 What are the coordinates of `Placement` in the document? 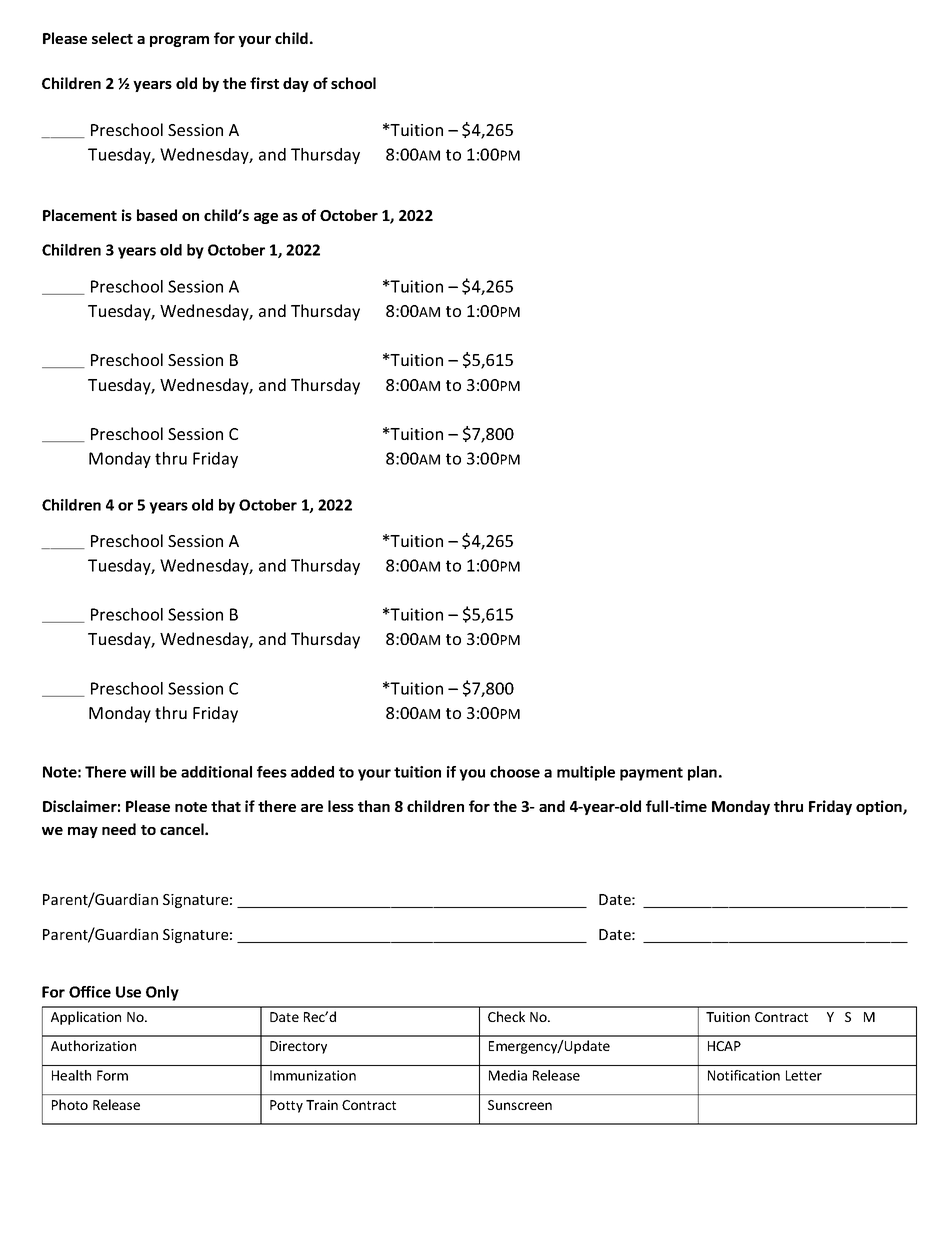 It's located at (80, 215).
